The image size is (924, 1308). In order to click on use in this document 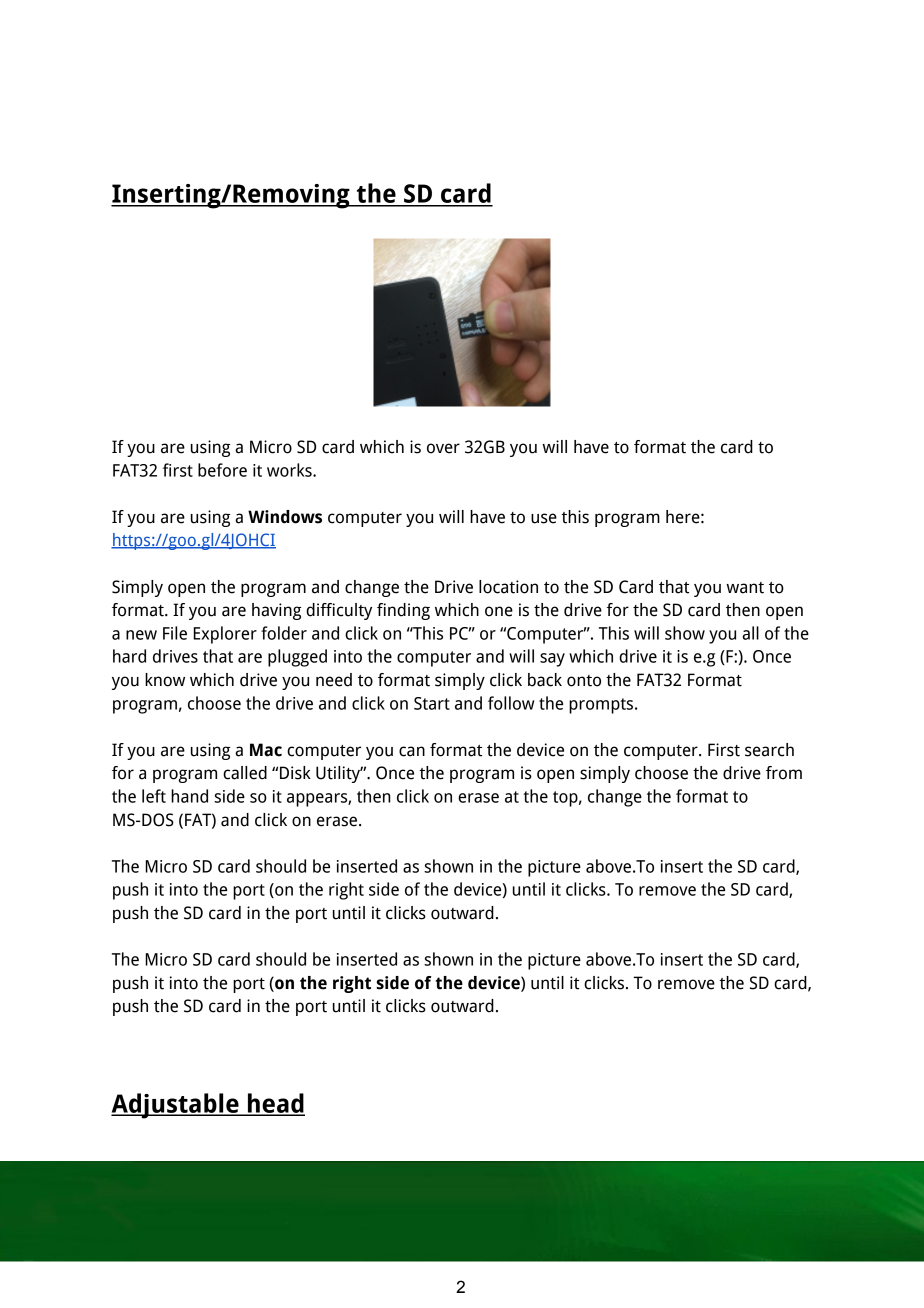, I will do `click(544, 518)`.
